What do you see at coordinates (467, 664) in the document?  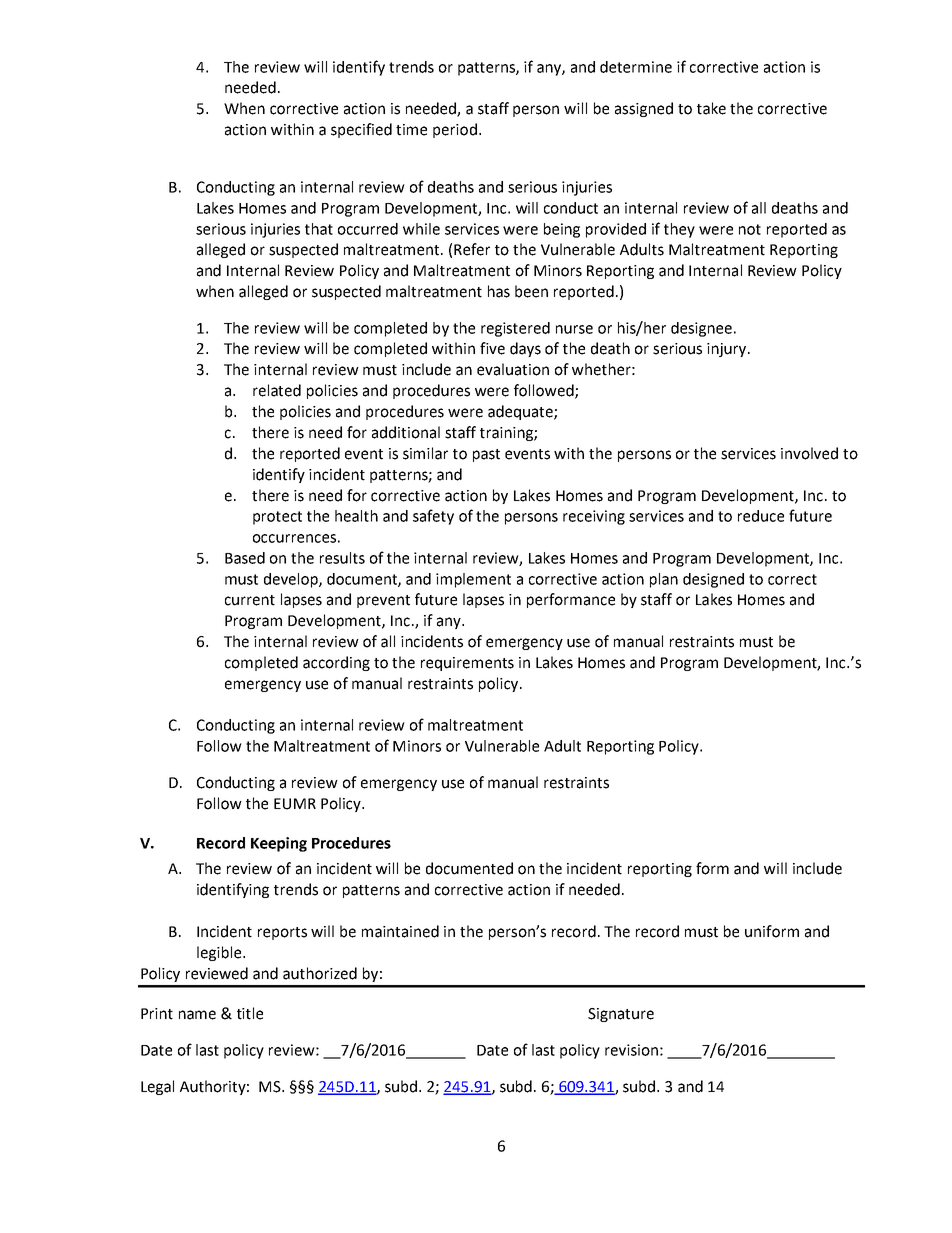 I see `requirements` at bounding box center [467, 664].
